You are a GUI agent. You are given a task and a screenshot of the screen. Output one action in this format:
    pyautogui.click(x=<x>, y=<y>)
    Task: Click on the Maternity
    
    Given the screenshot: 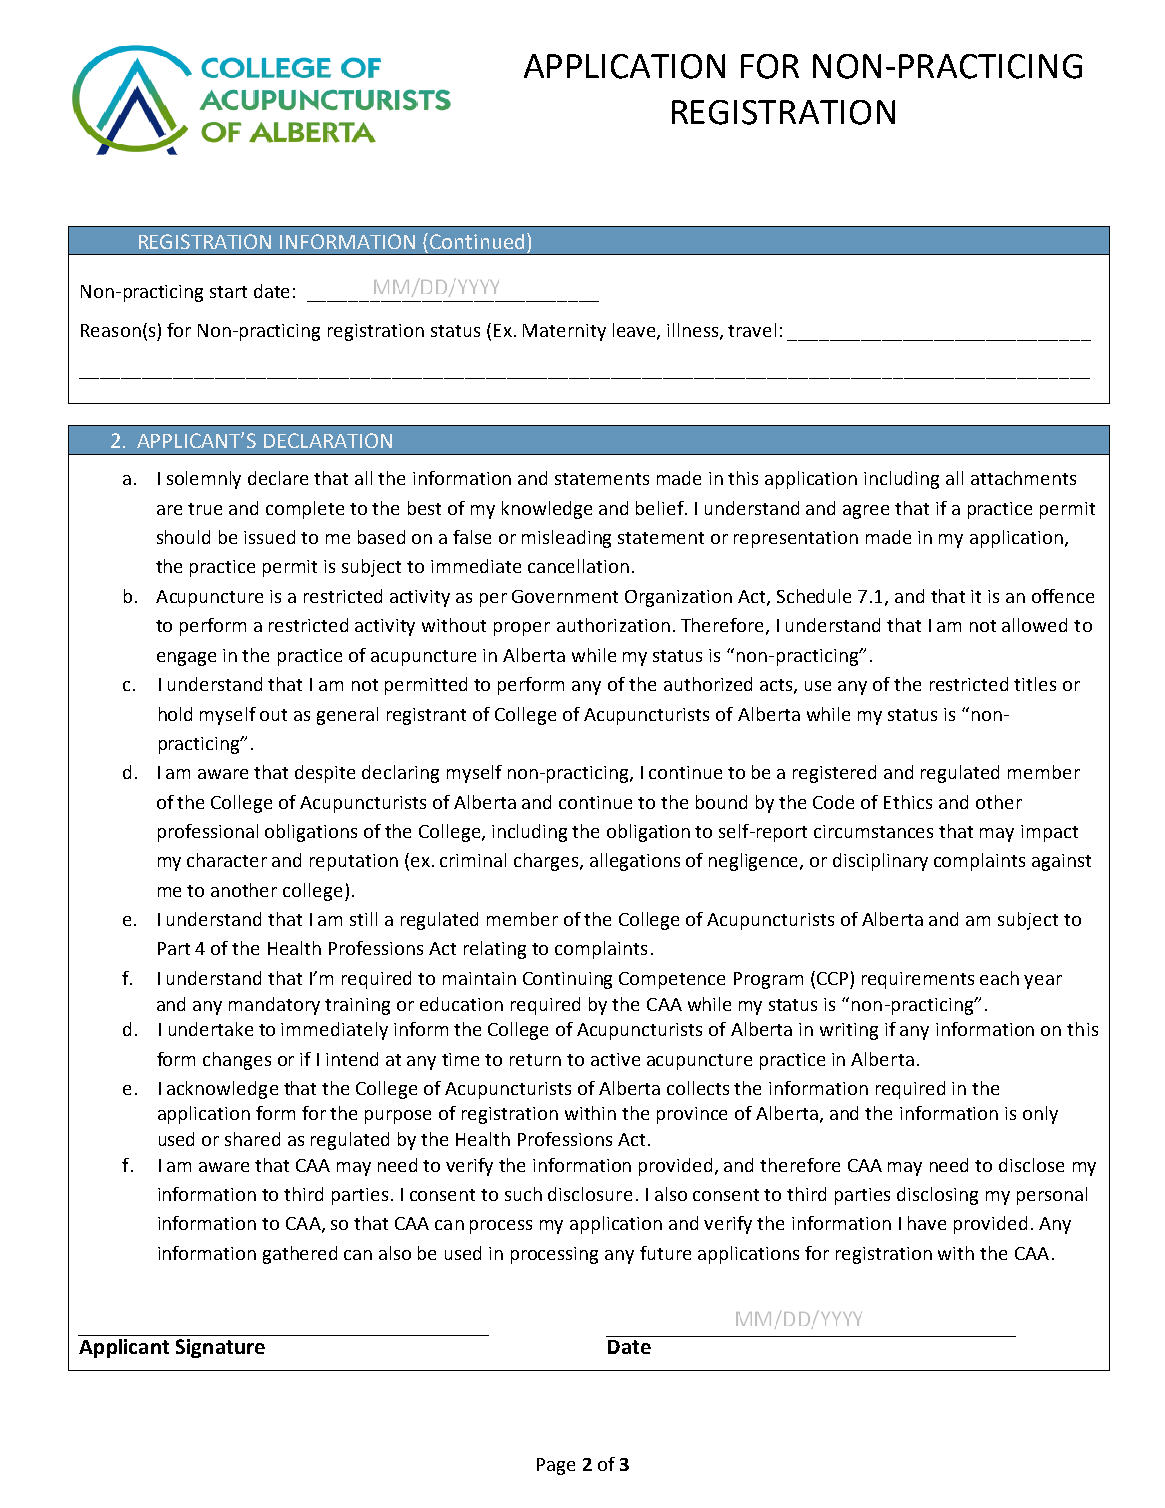 What is the action you would take?
    pyautogui.click(x=564, y=332)
